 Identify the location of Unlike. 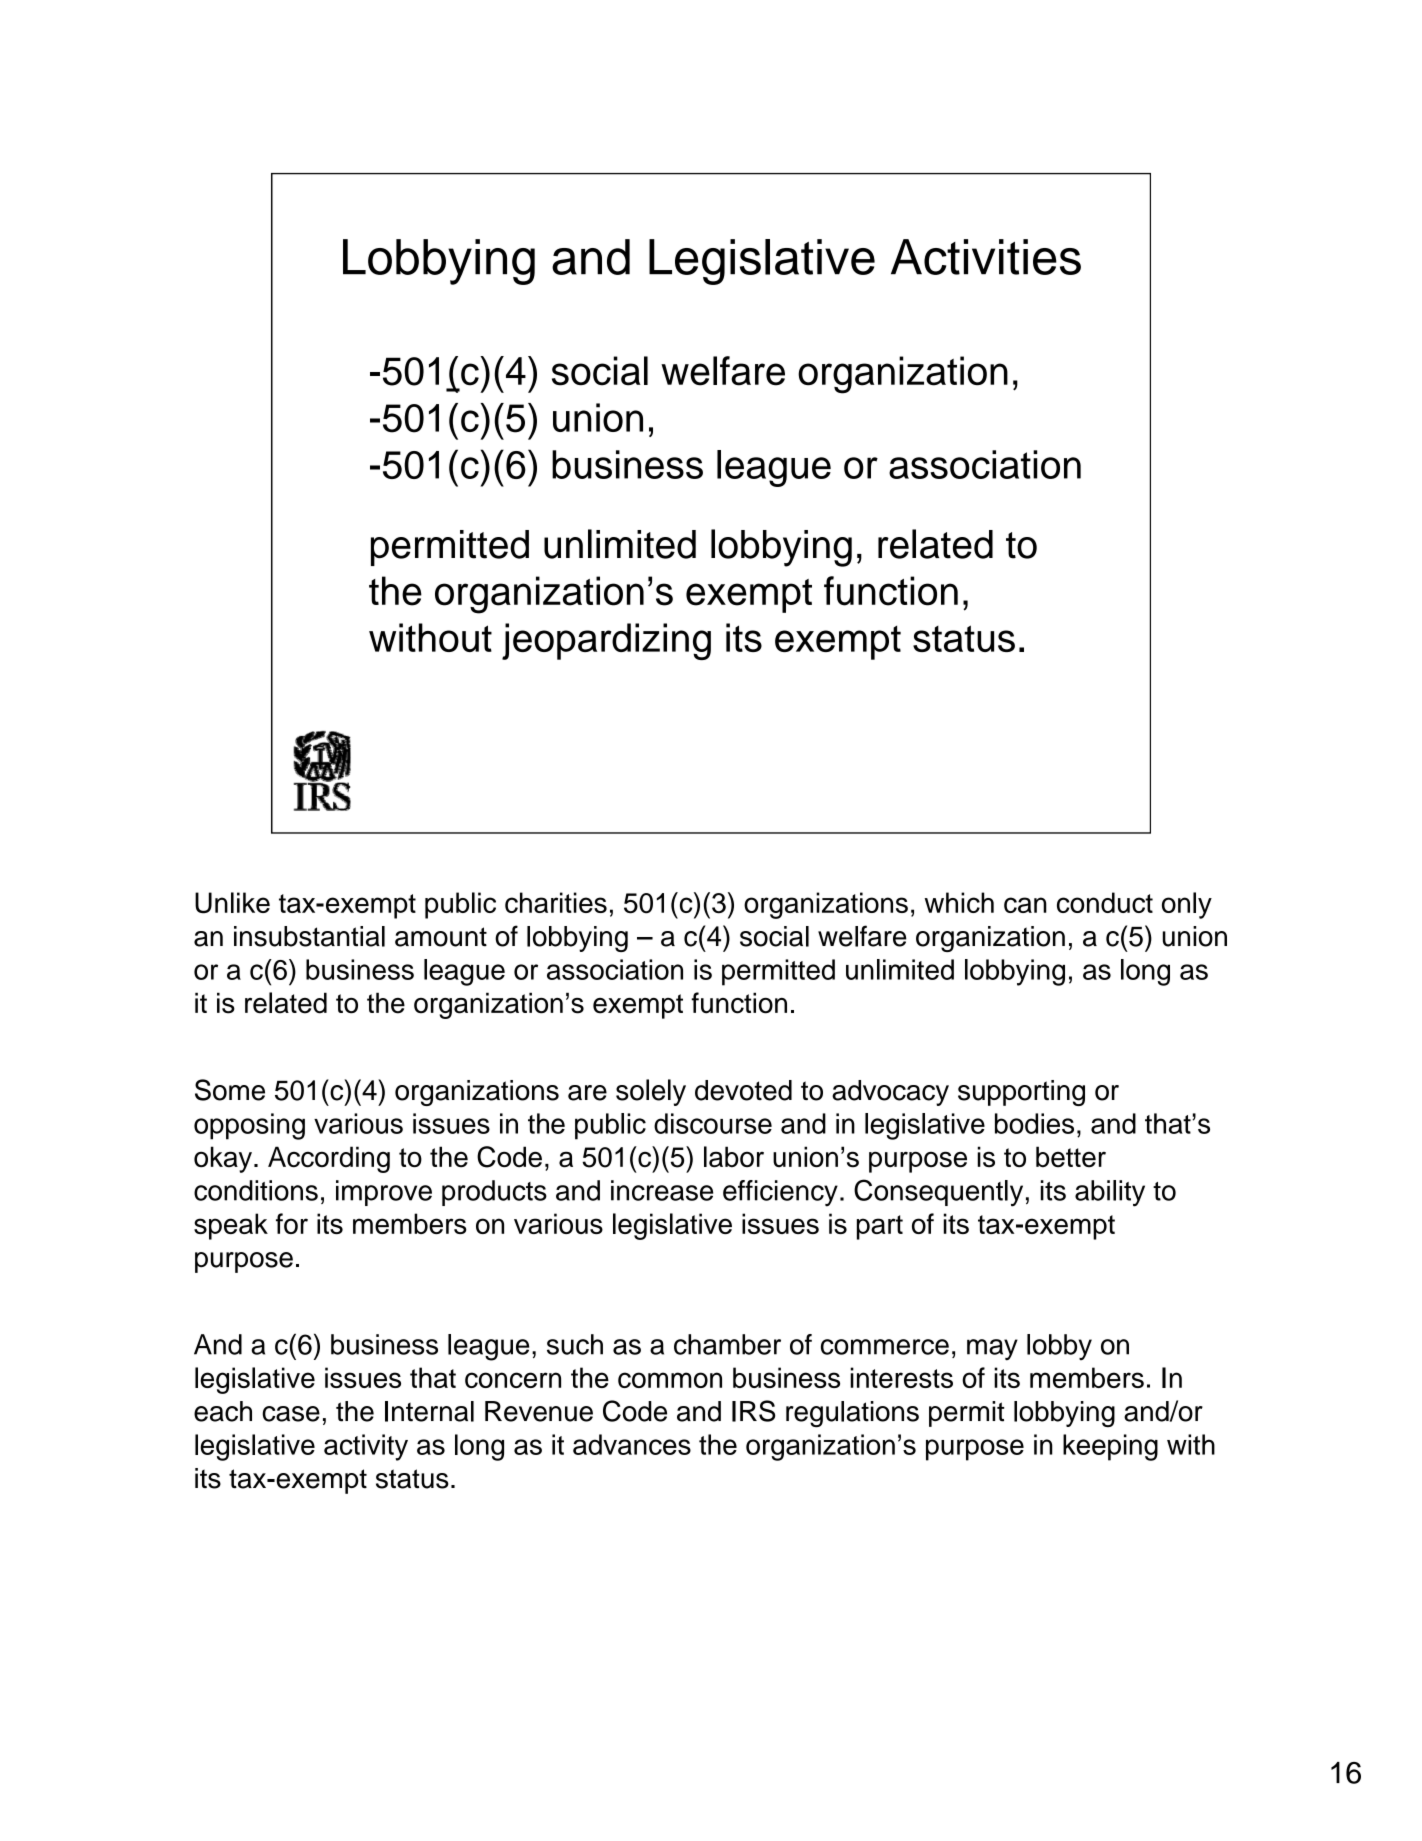
(232, 903).
